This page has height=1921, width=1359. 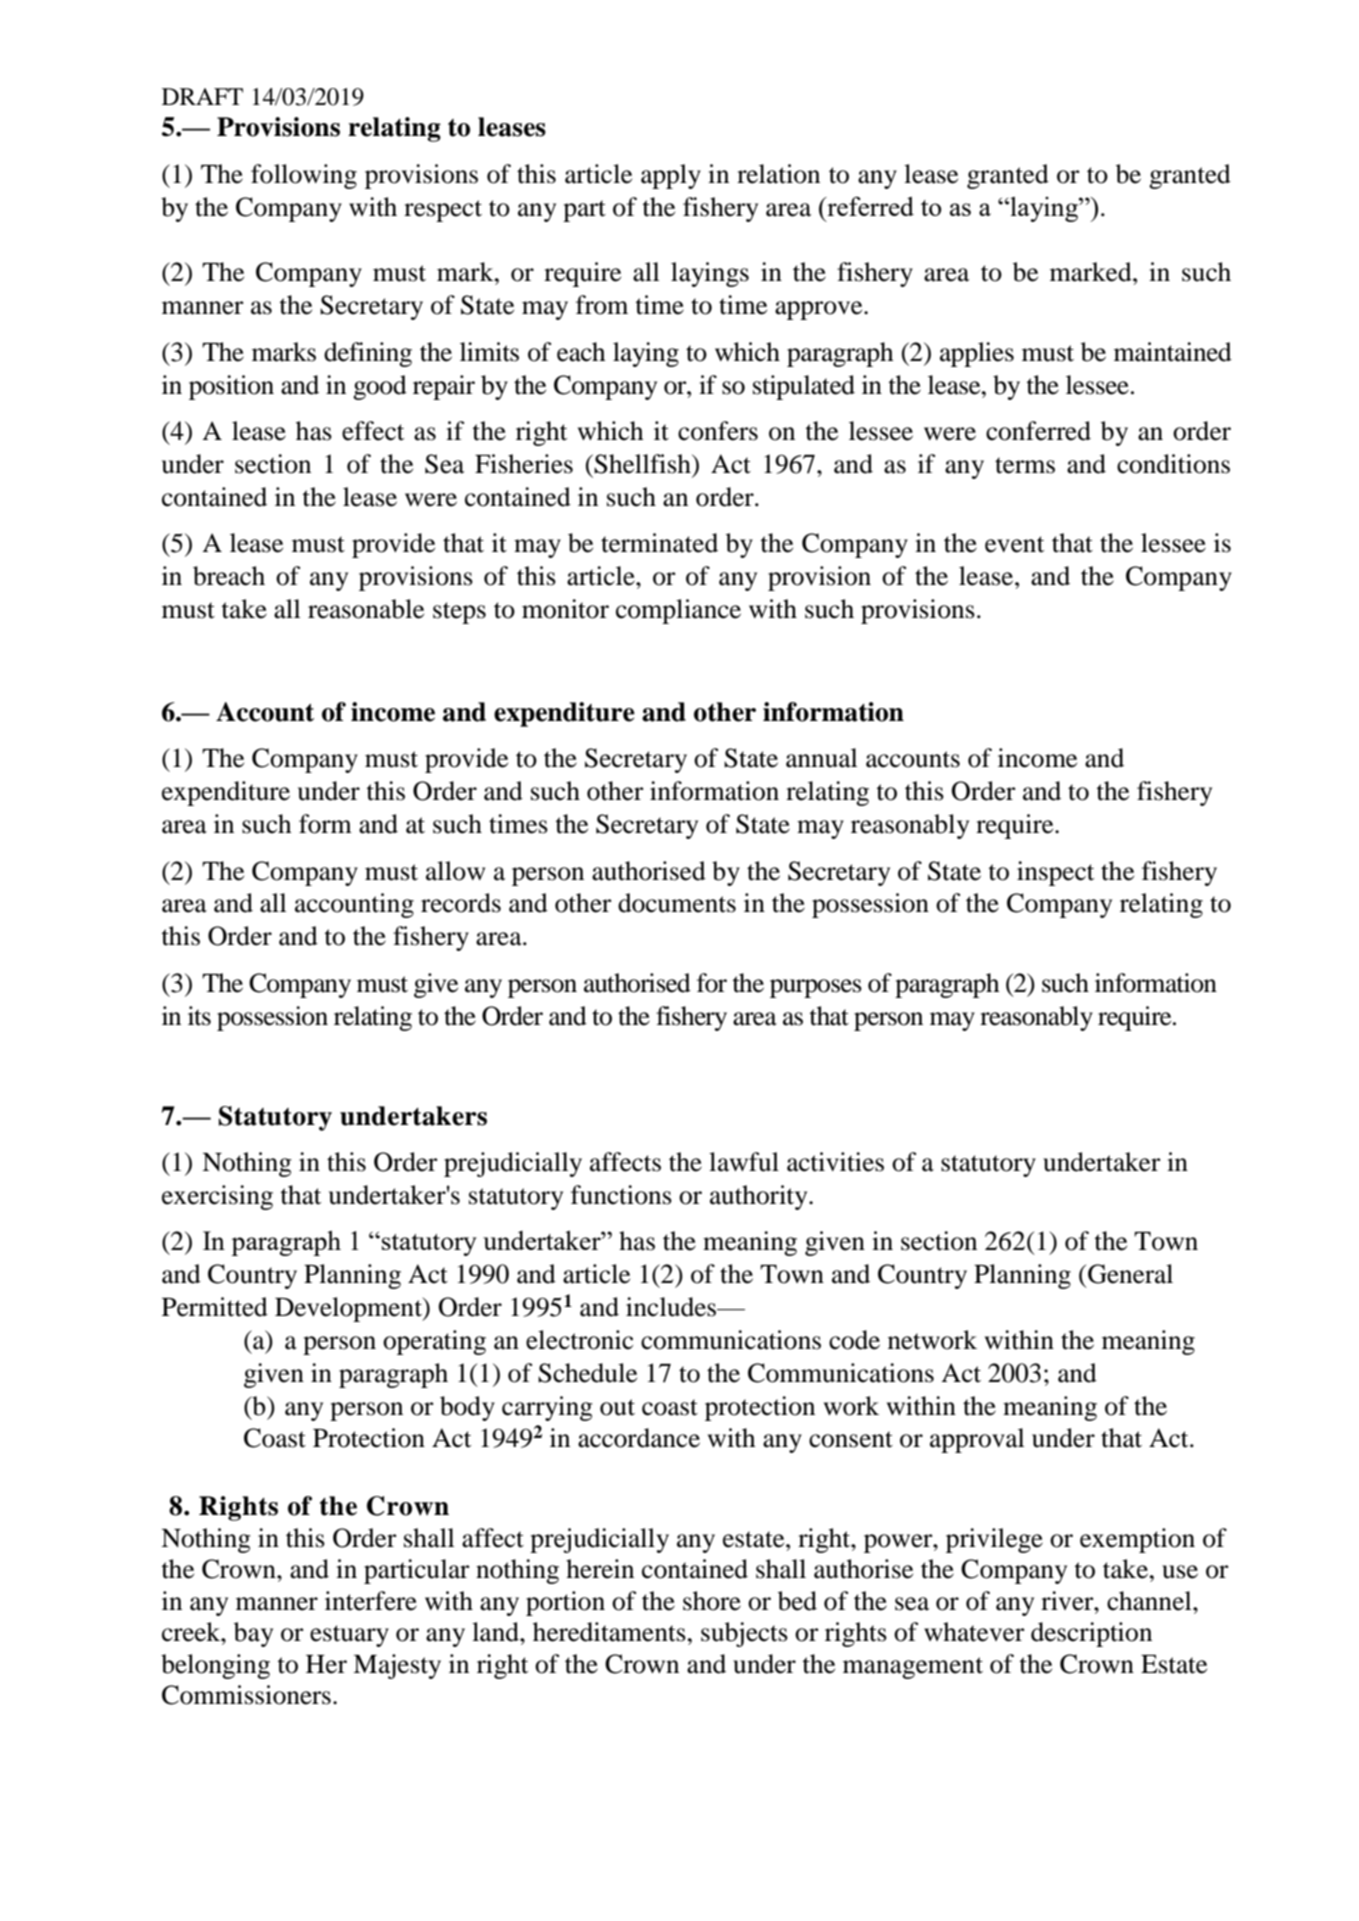 I want to click on estuary, so click(x=349, y=1636).
